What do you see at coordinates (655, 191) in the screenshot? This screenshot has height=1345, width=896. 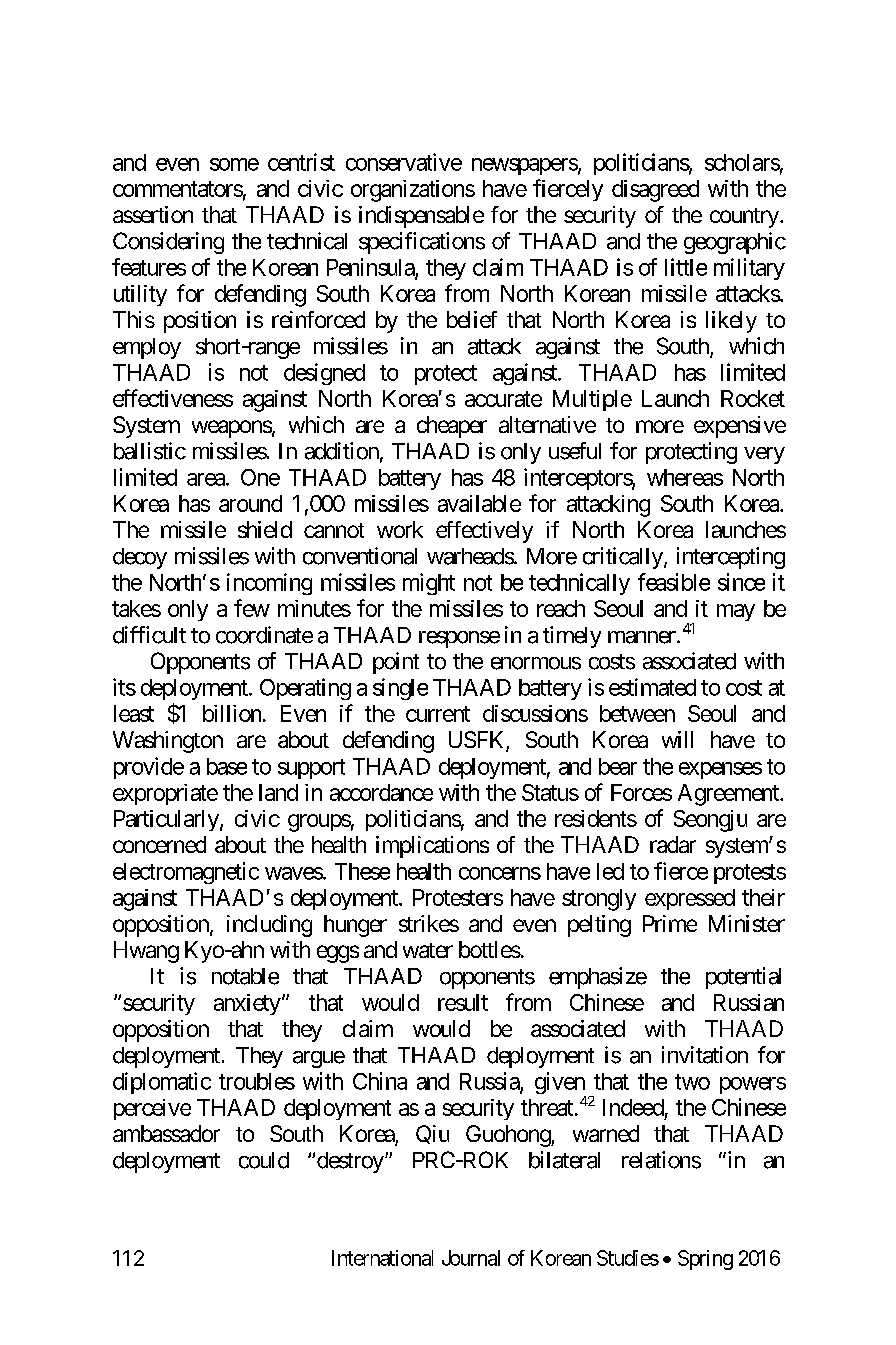 I see `disagreed` at bounding box center [655, 191].
